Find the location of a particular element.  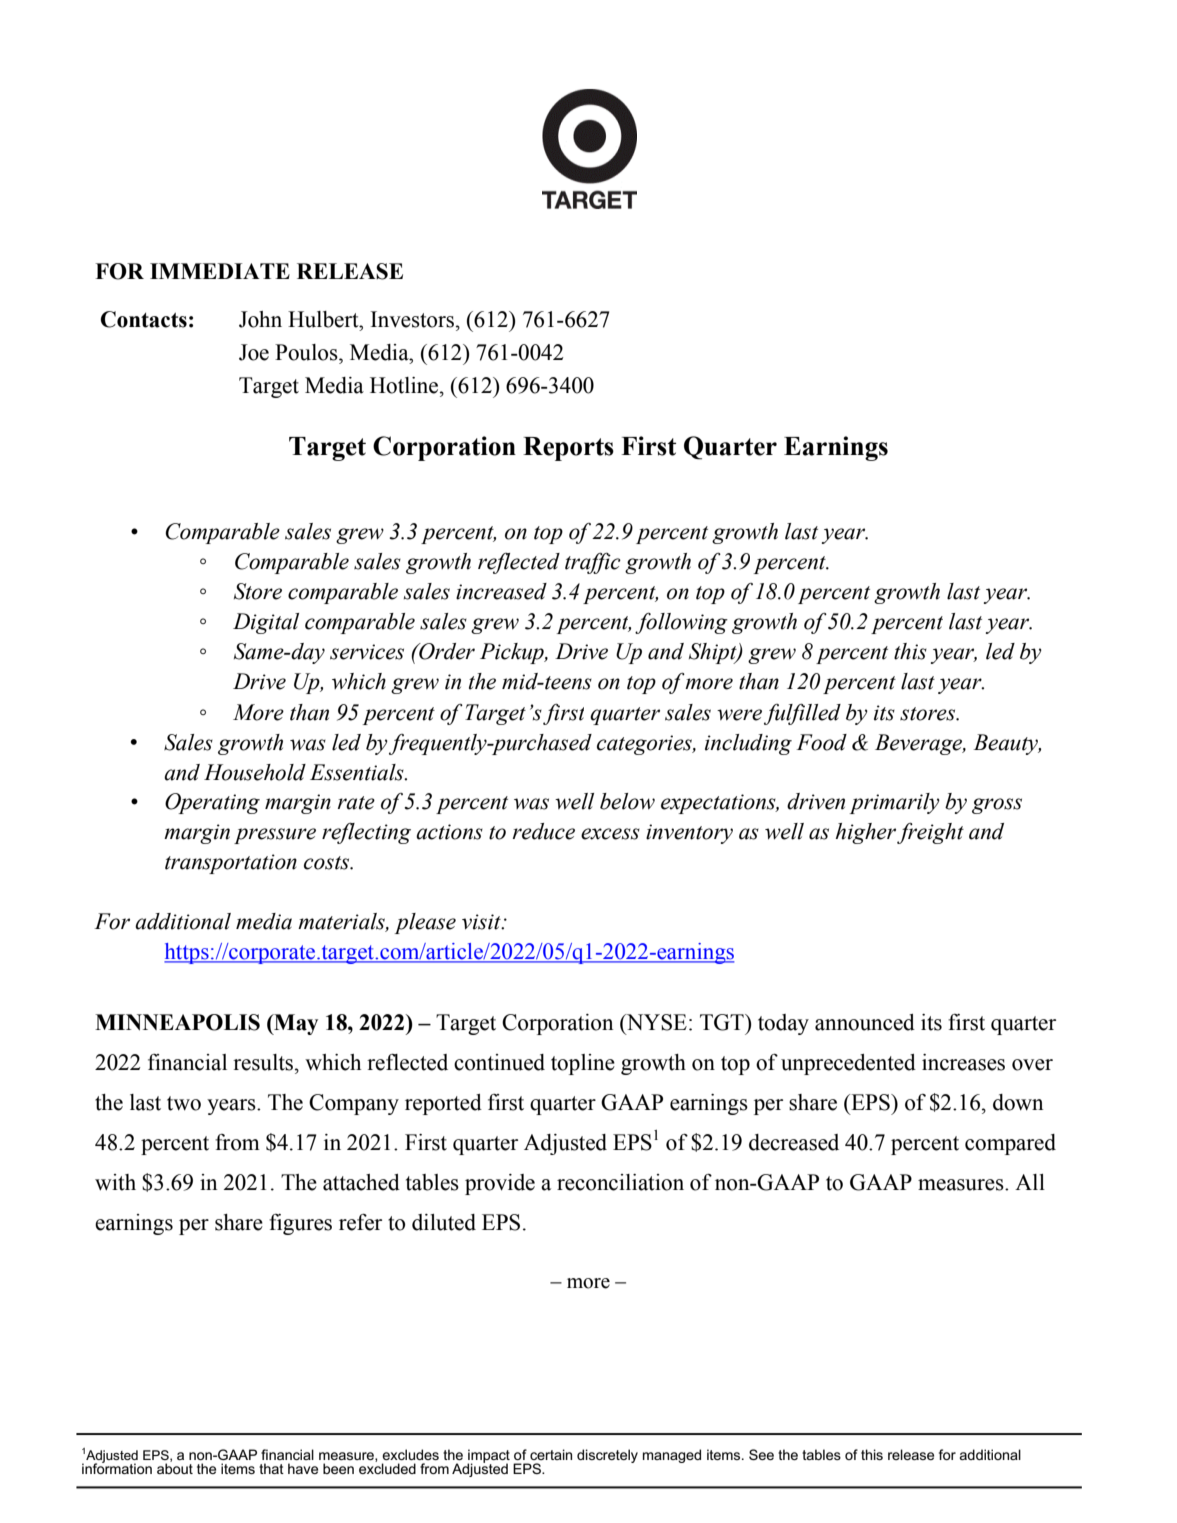

traffic is located at coordinates (593, 563).
